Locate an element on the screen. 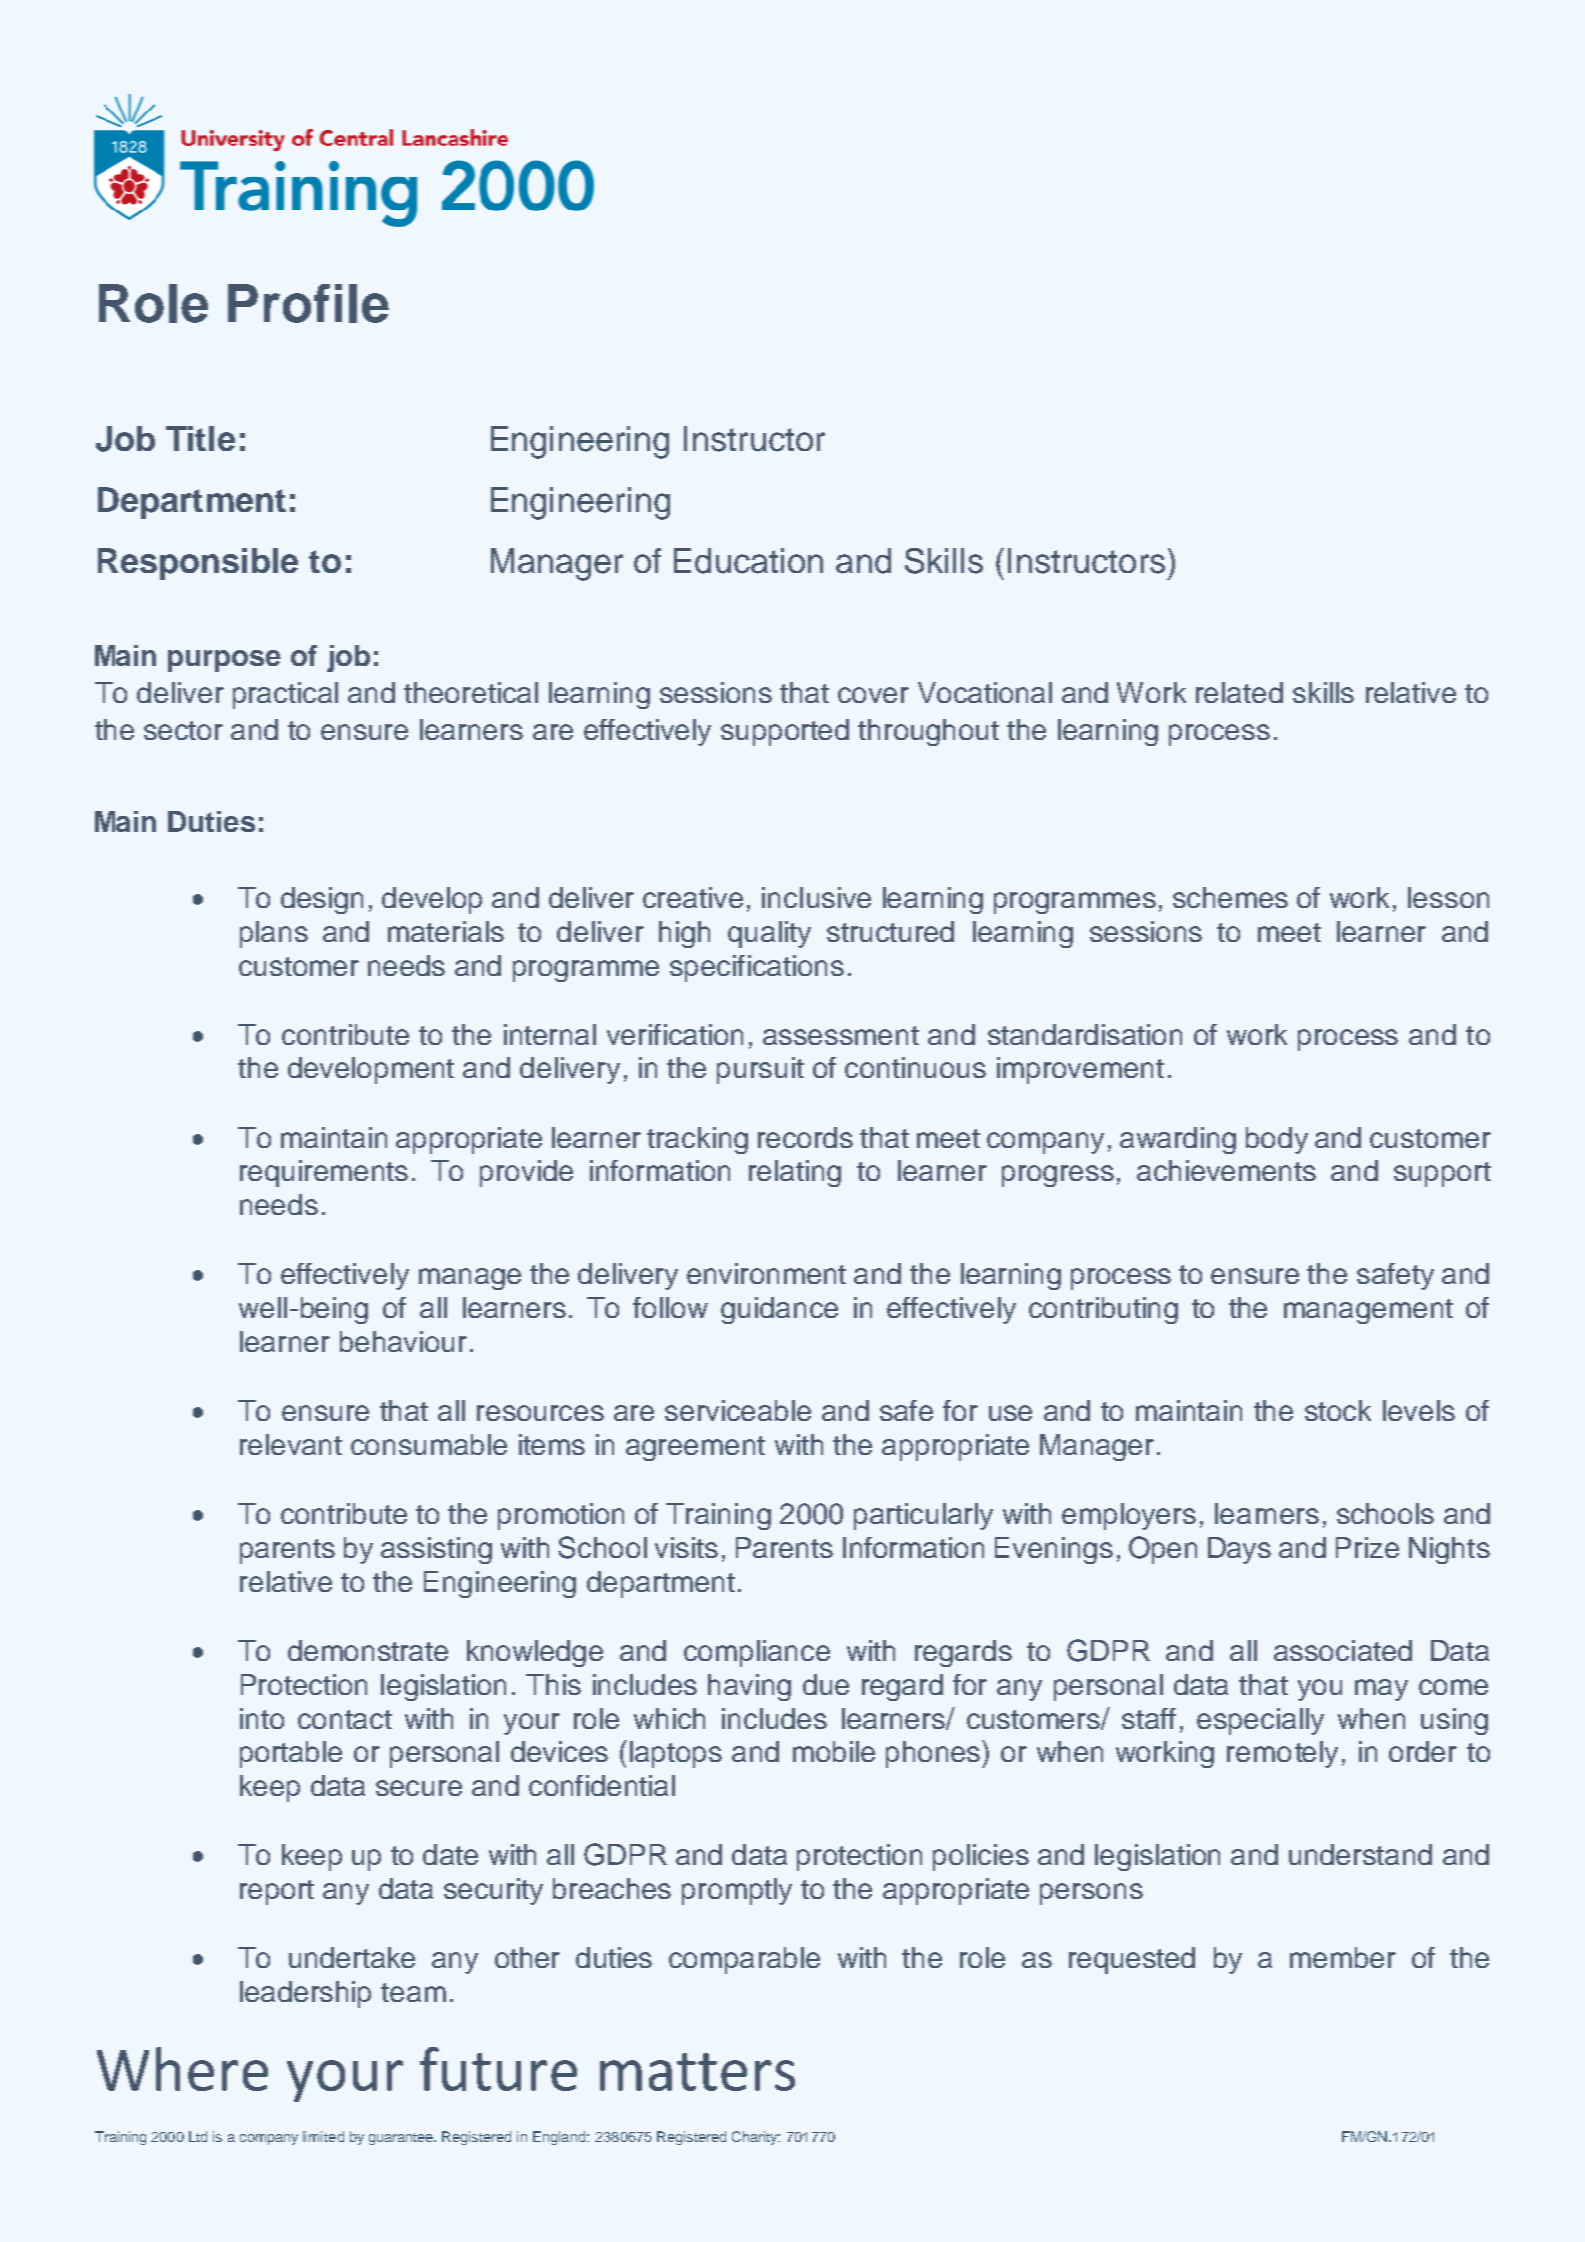  relevant is located at coordinates (291, 1444).
